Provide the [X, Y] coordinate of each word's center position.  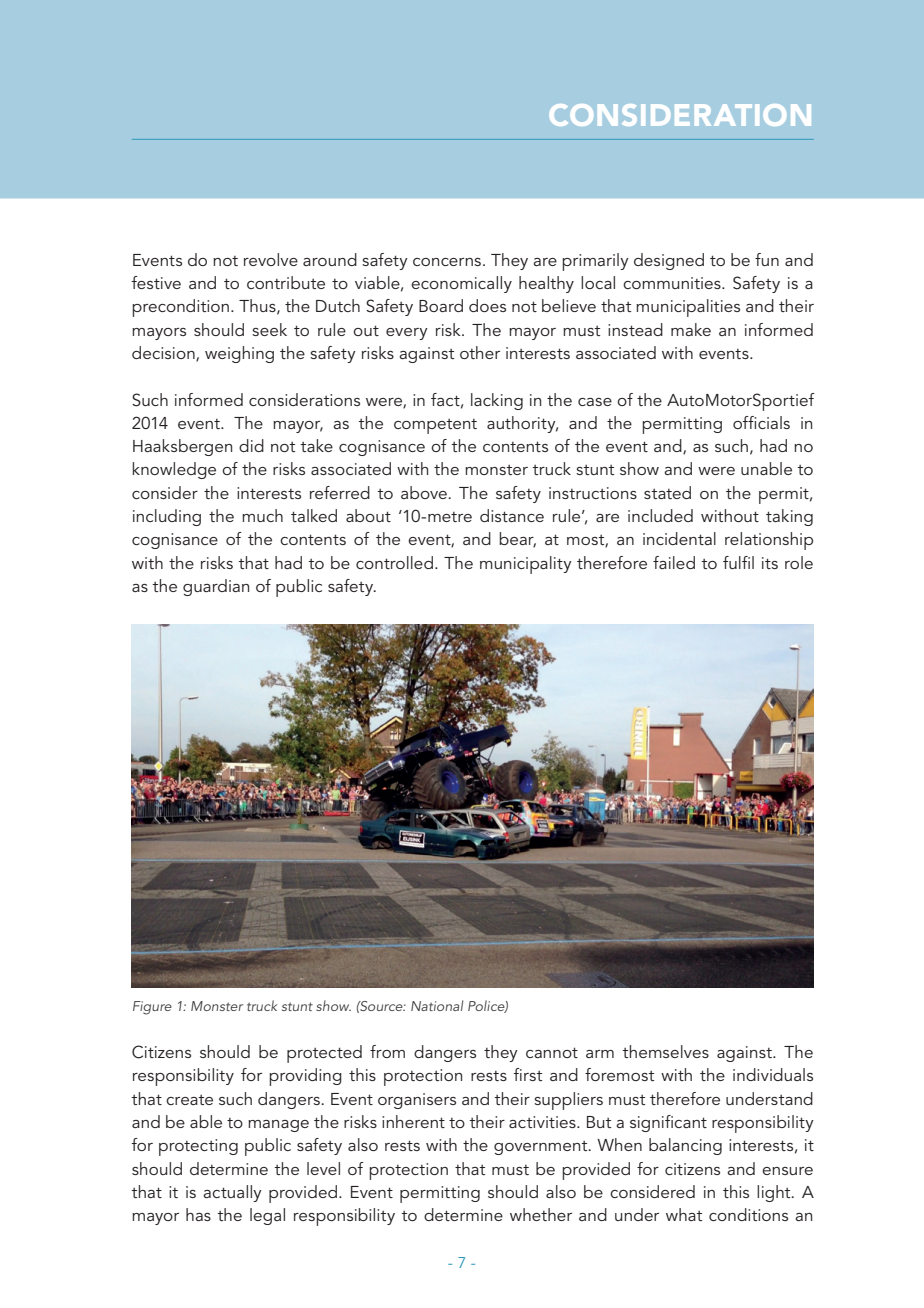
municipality [526, 565]
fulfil [738, 562]
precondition [180, 308]
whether [541, 1214]
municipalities [688, 308]
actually [232, 1193]
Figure [152, 1008]
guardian [216, 587]
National [437, 1005]
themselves [665, 1051]
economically [461, 284]
